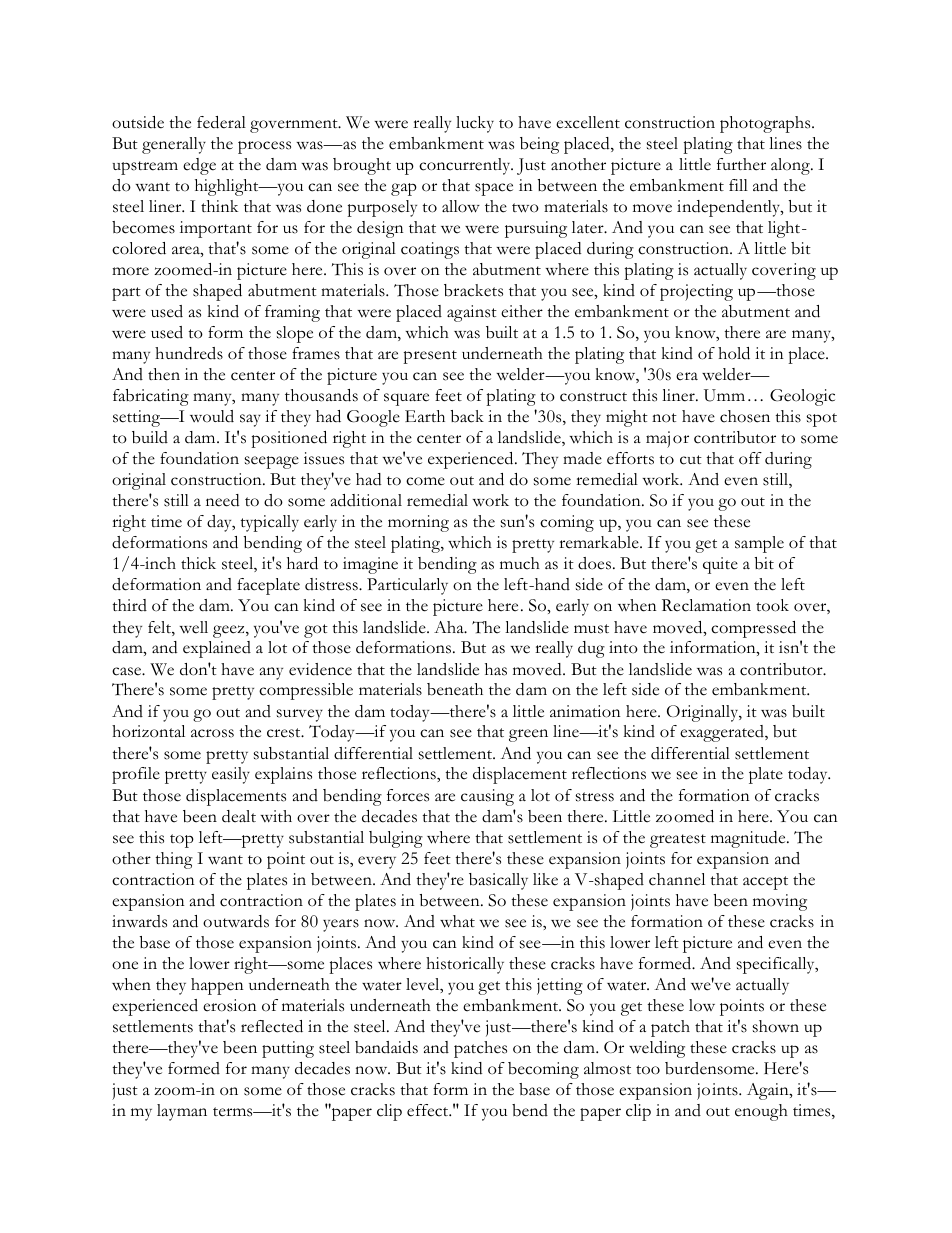 The width and height of the screenshot is (952, 1233). What do you see at coordinates (467, 416) in the screenshot?
I see `back` at bounding box center [467, 416].
